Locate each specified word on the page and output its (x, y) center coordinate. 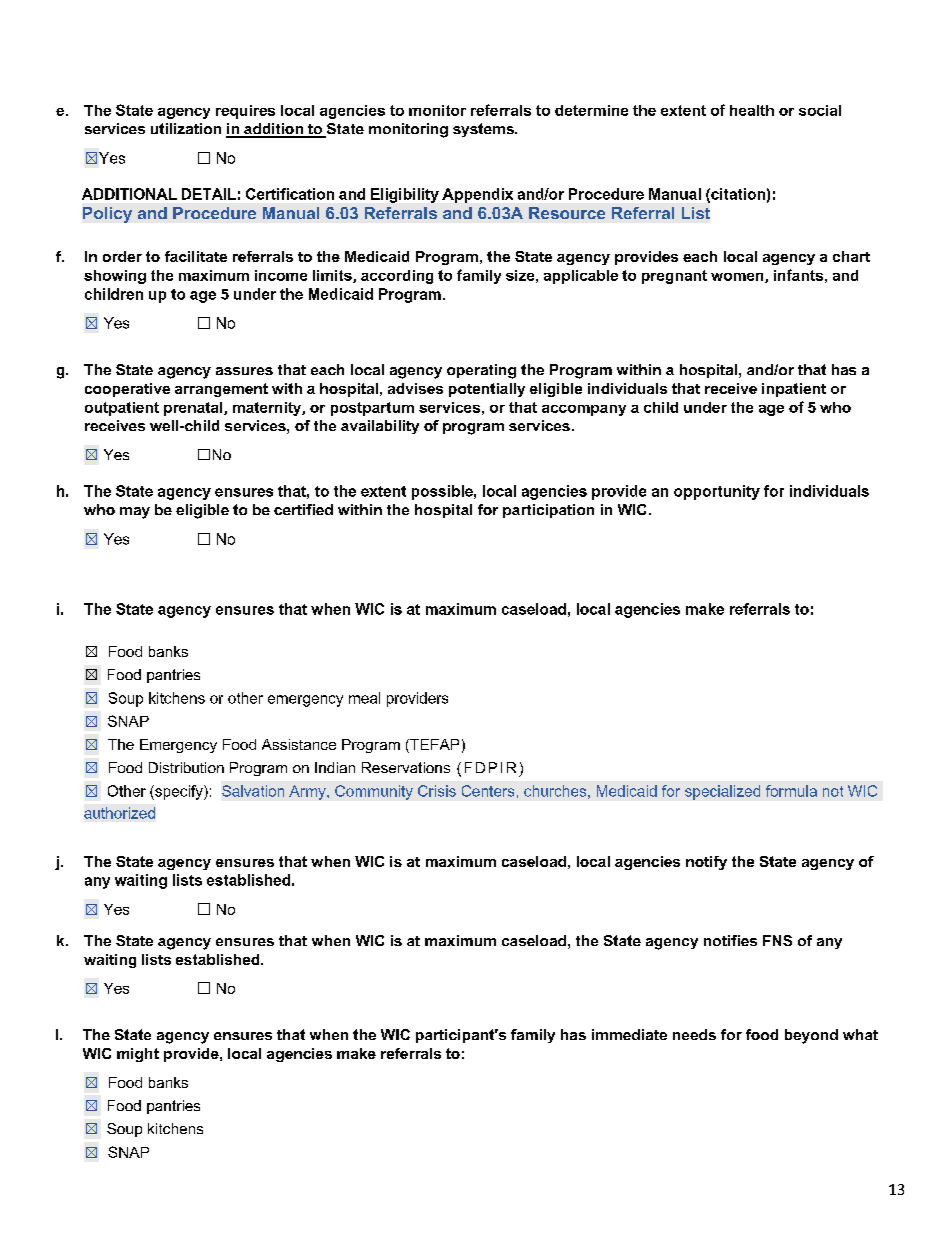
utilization (186, 128)
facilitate (196, 256)
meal (364, 698)
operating (481, 371)
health (752, 110)
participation (548, 511)
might (138, 1055)
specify (179, 792)
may (135, 513)
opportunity (717, 492)
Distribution (186, 767)
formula (791, 791)
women (738, 278)
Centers (488, 791)
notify (706, 863)
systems (484, 130)
